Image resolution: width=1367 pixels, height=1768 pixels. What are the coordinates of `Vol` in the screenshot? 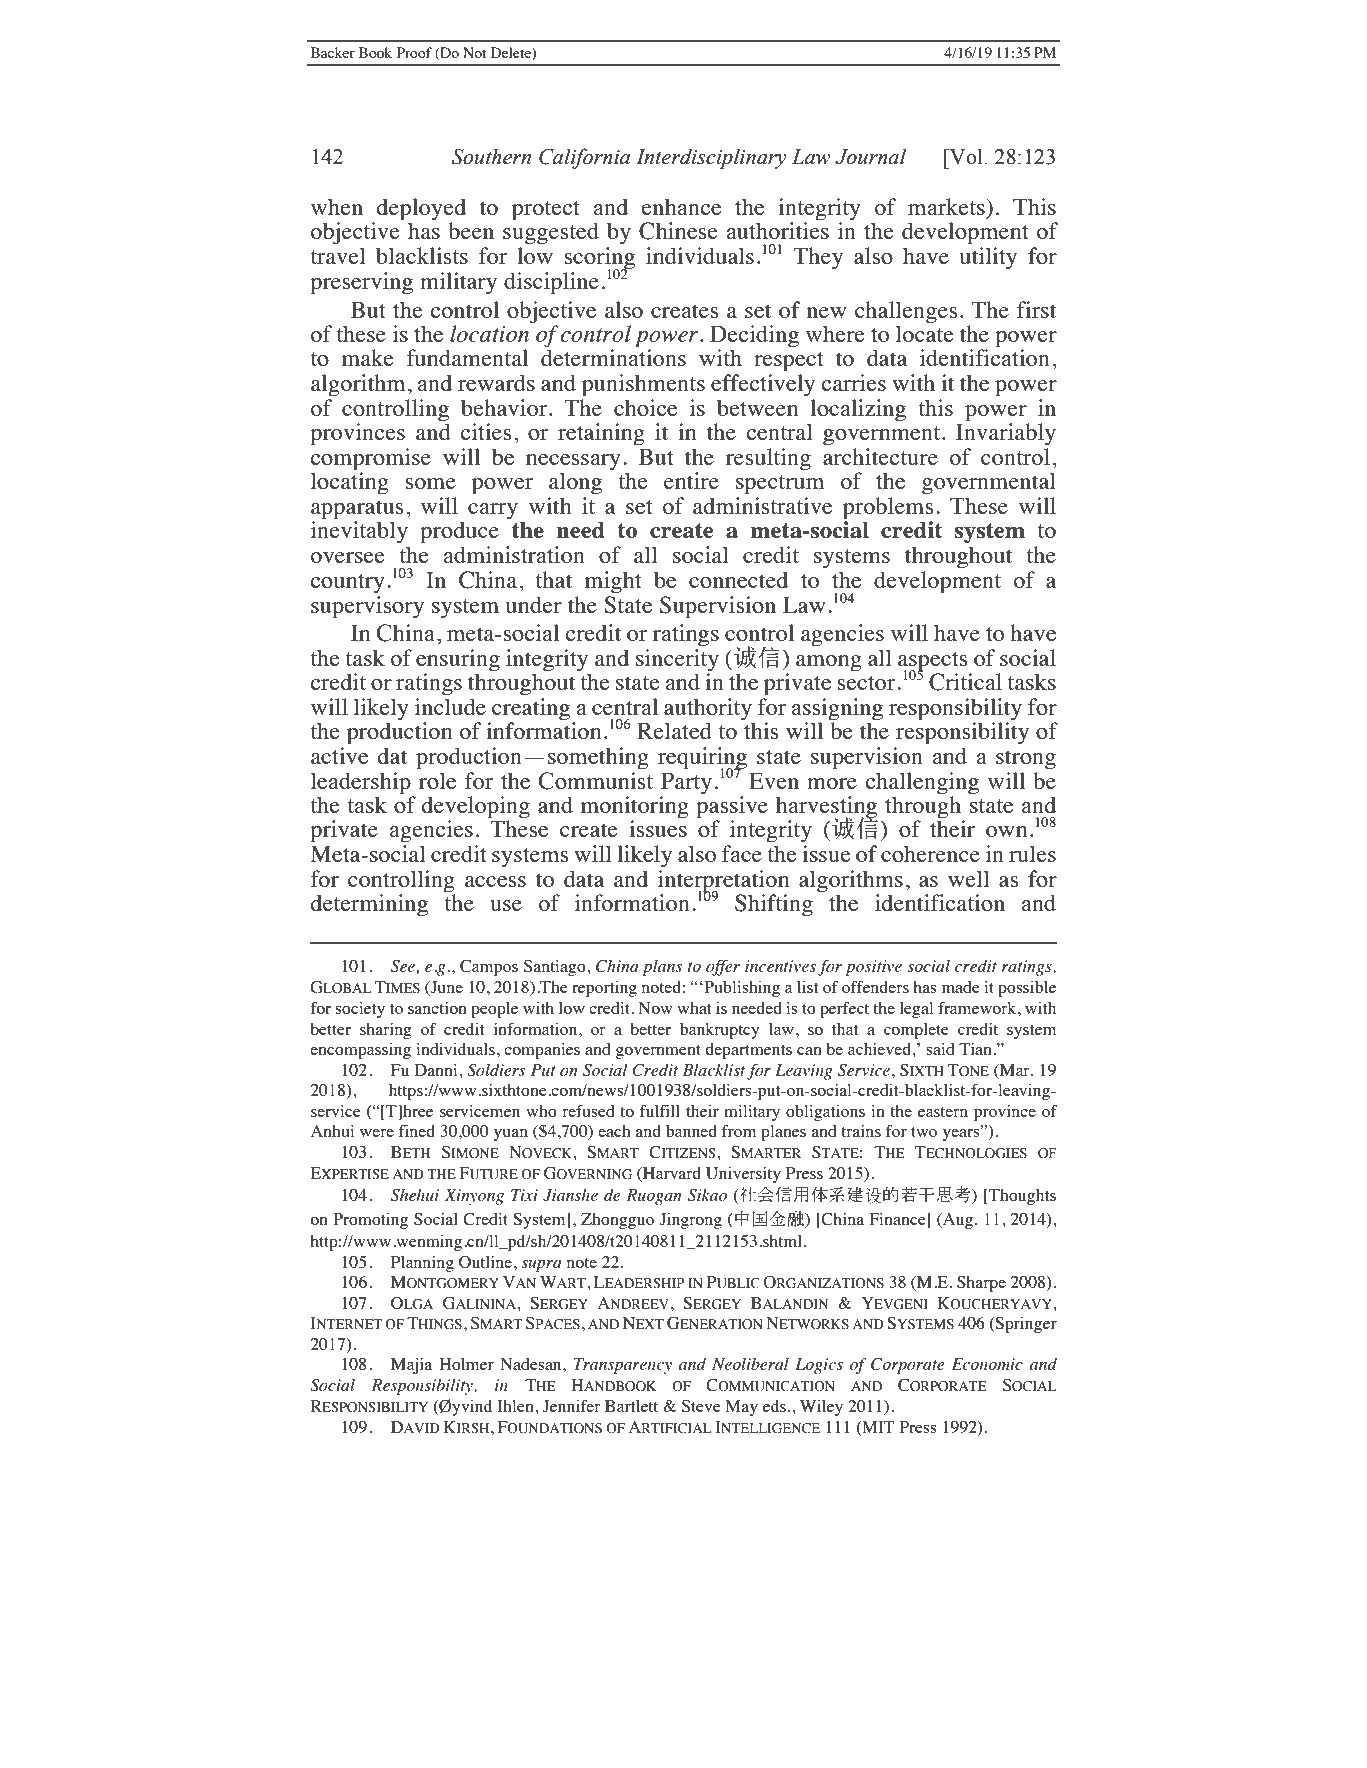 It's located at (965, 156).
